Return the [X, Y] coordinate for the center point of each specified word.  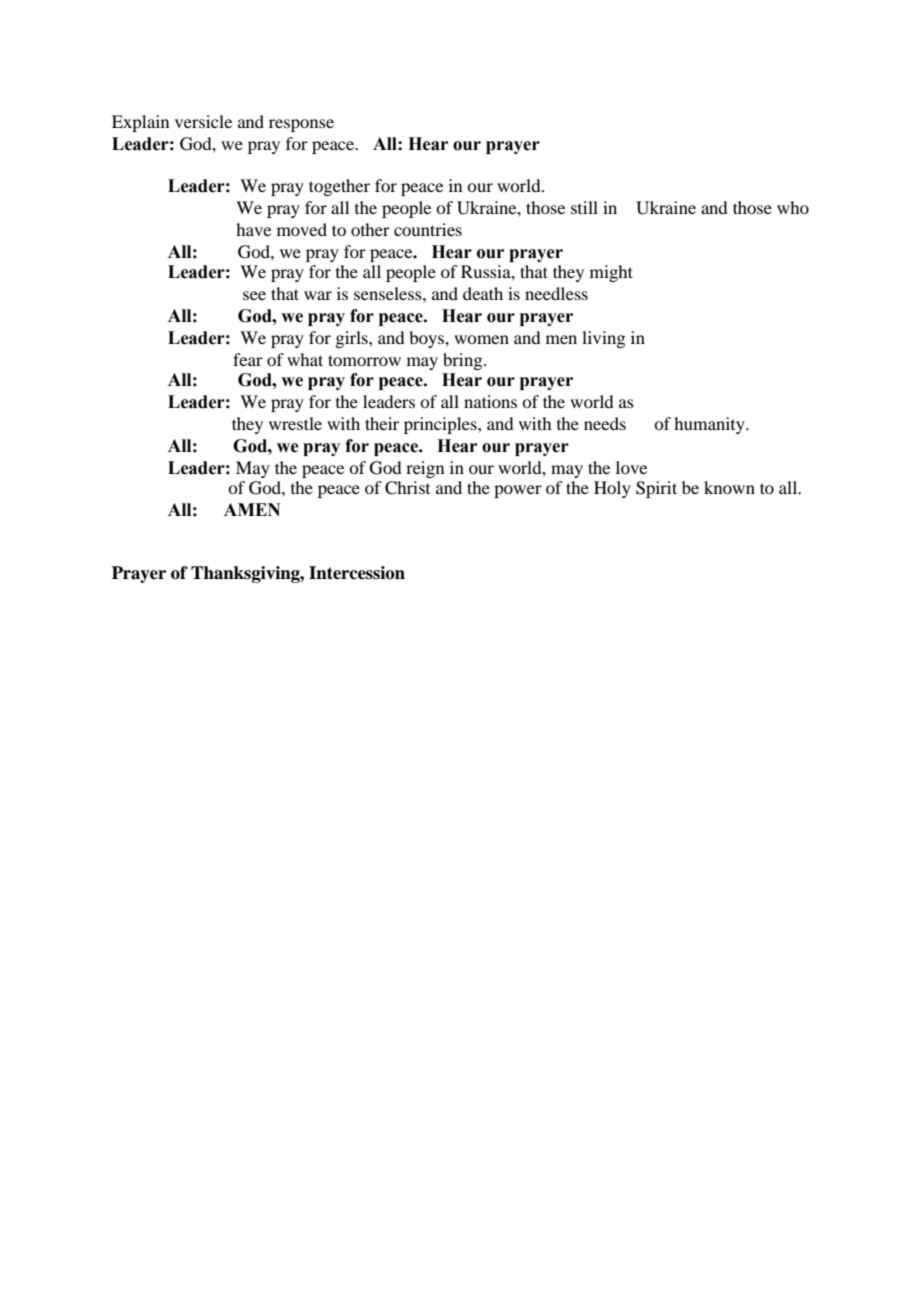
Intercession [357, 573]
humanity [710, 425]
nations [490, 401]
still [584, 207]
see [254, 295]
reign [425, 469]
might [611, 273]
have [253, 229]
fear [248, 359]
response [301, 125]
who [793, 207]
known [729, 487]
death [483, 293]
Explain [140, 123]
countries [428, 229]
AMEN [252, 509]
